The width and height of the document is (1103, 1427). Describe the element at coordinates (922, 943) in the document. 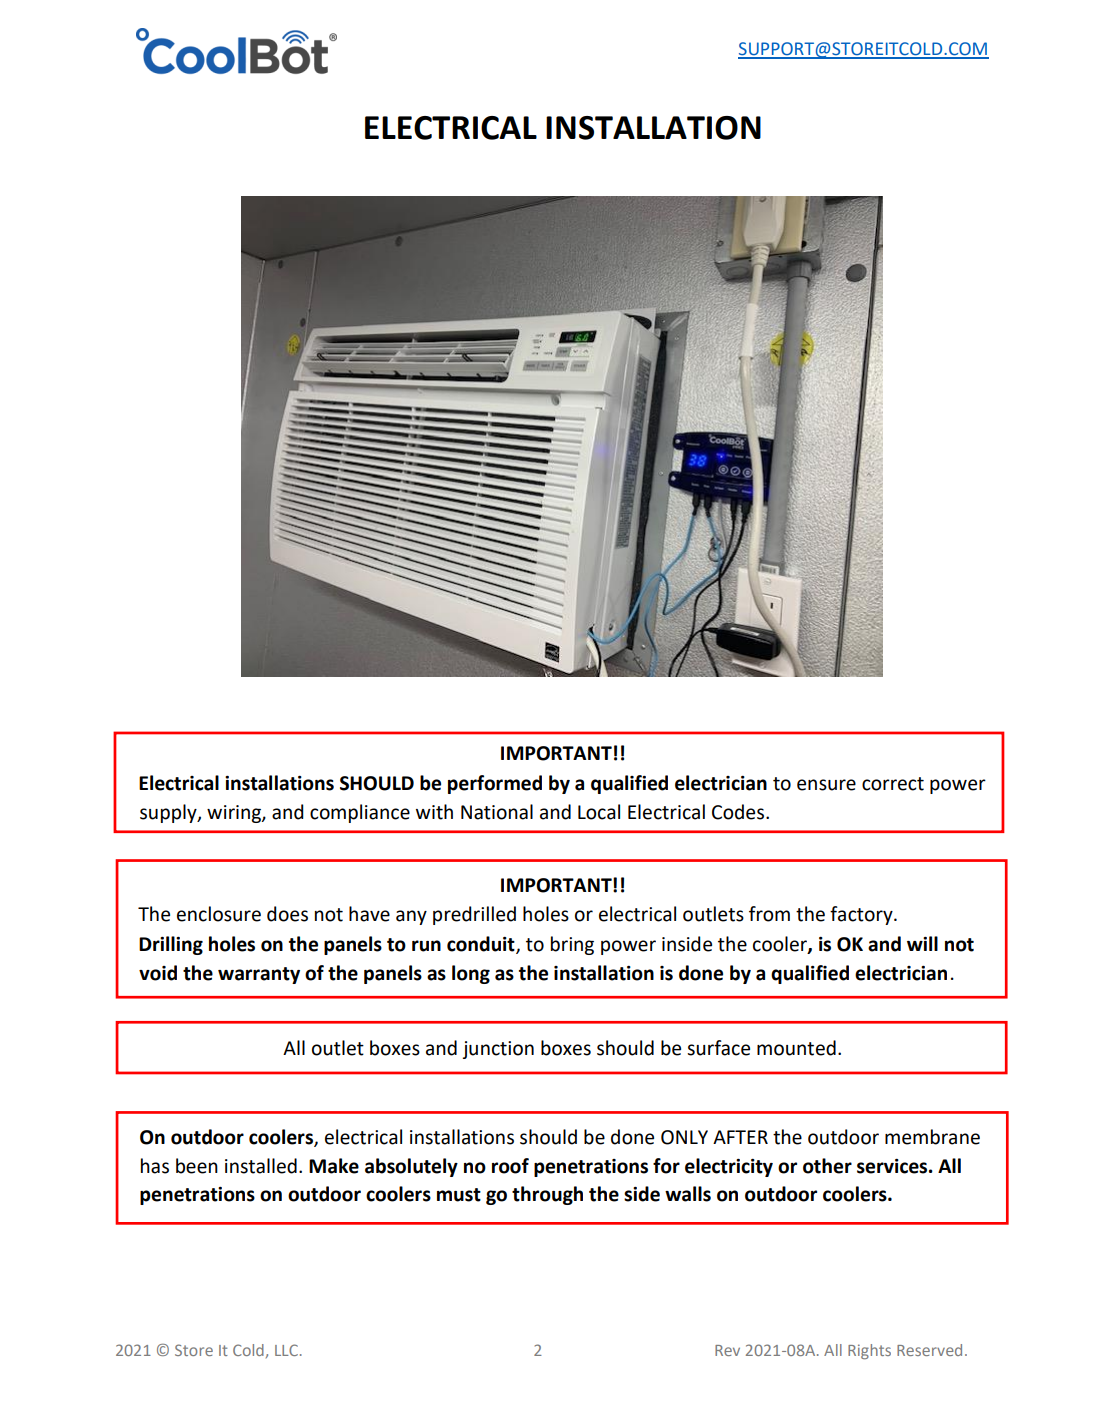

I see `will` at that location.
